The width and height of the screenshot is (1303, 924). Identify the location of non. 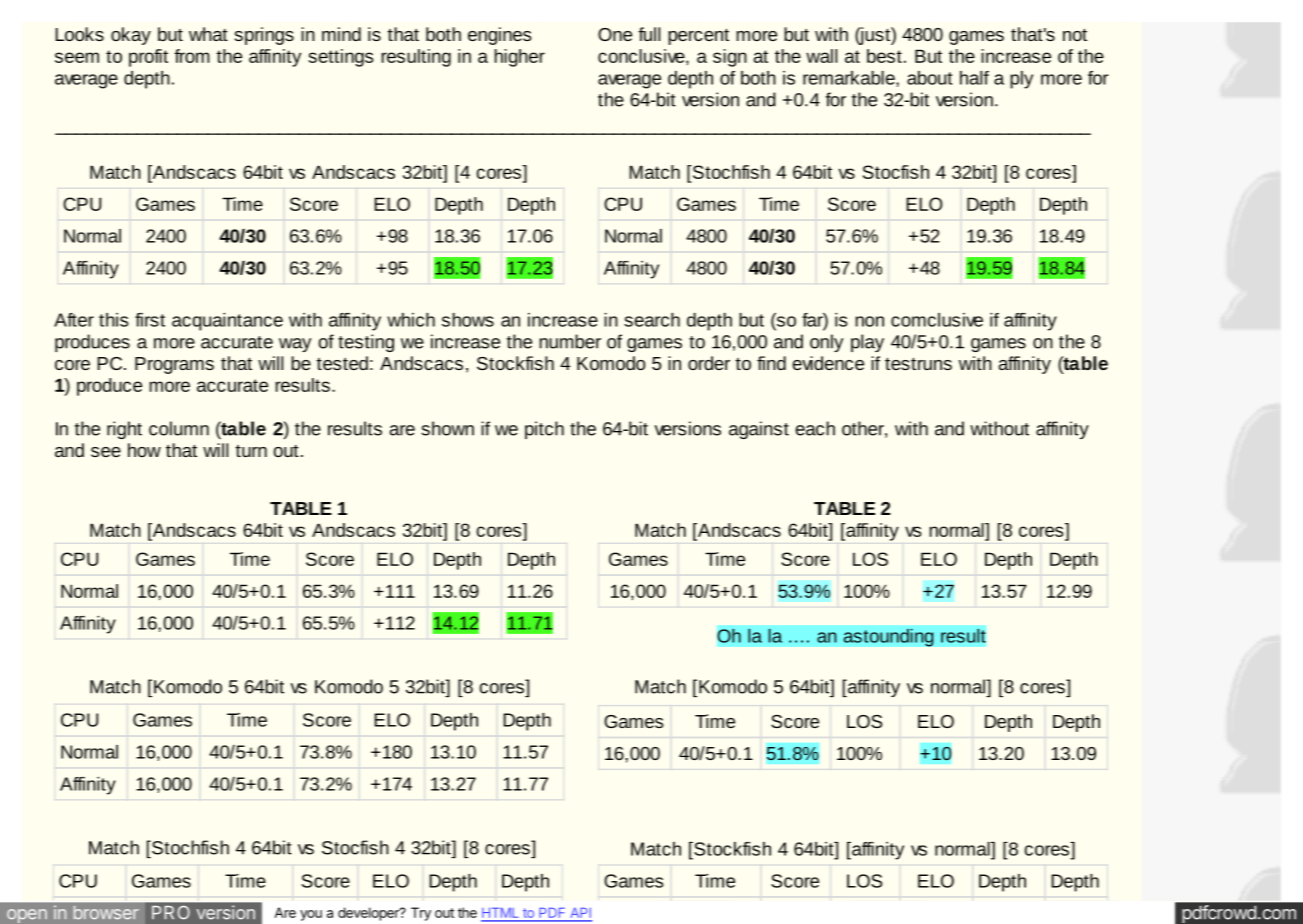
(869, 321).
